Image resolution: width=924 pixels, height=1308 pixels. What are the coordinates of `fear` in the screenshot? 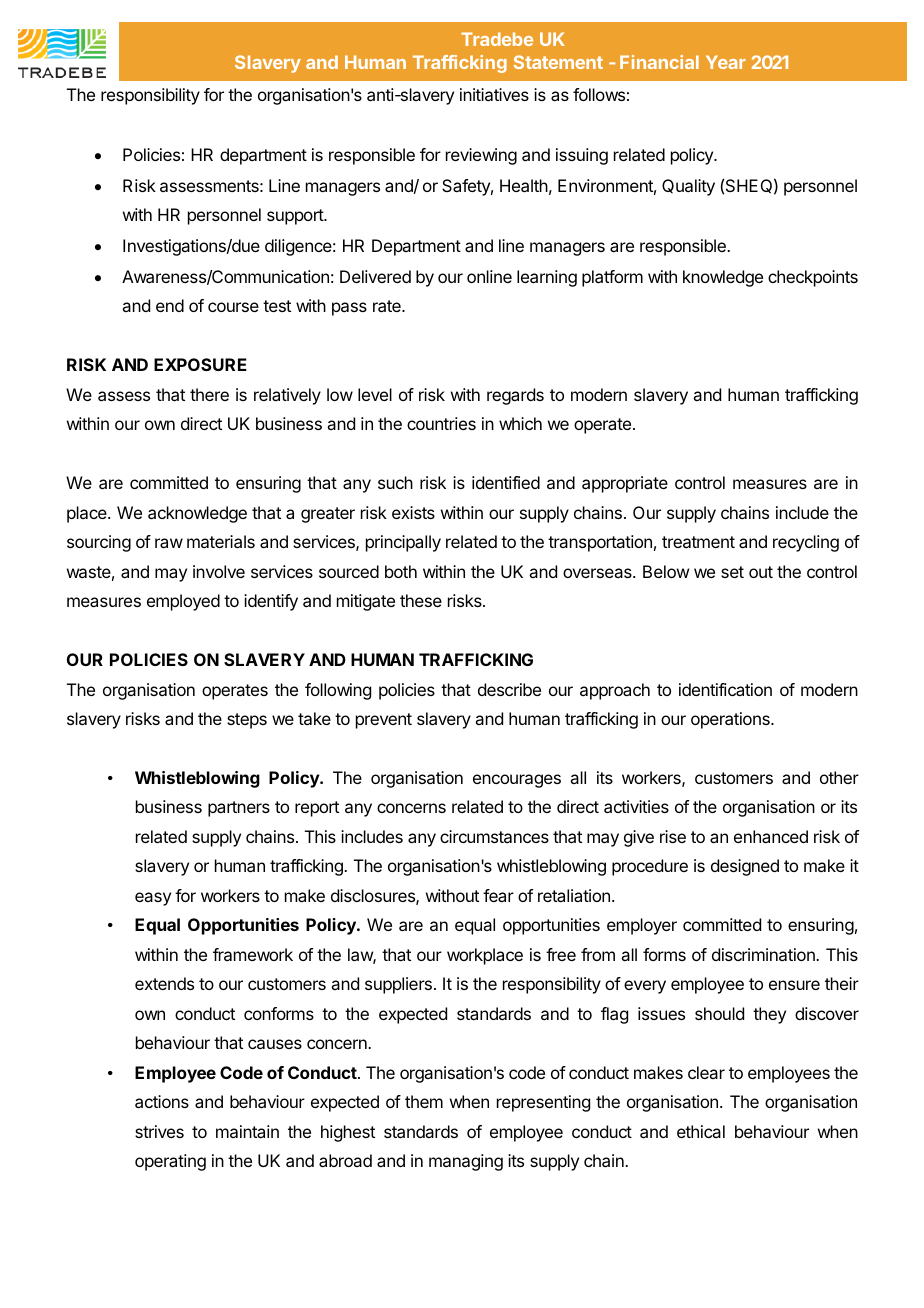 It's located at (498, 895).
